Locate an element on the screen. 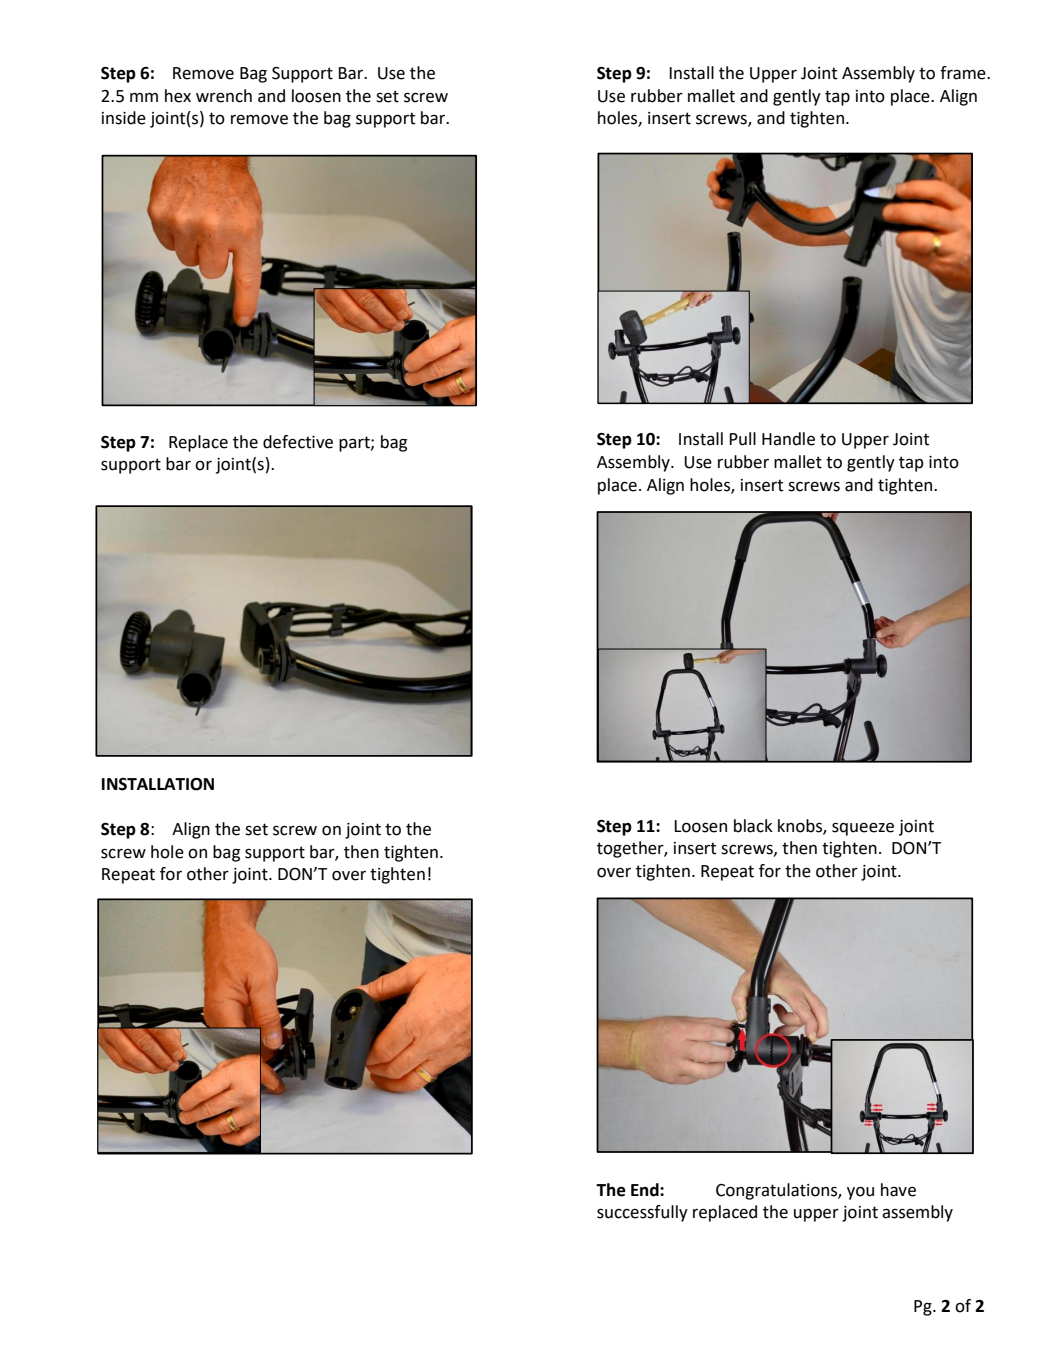  you is located at coordinates (860, 1193).
